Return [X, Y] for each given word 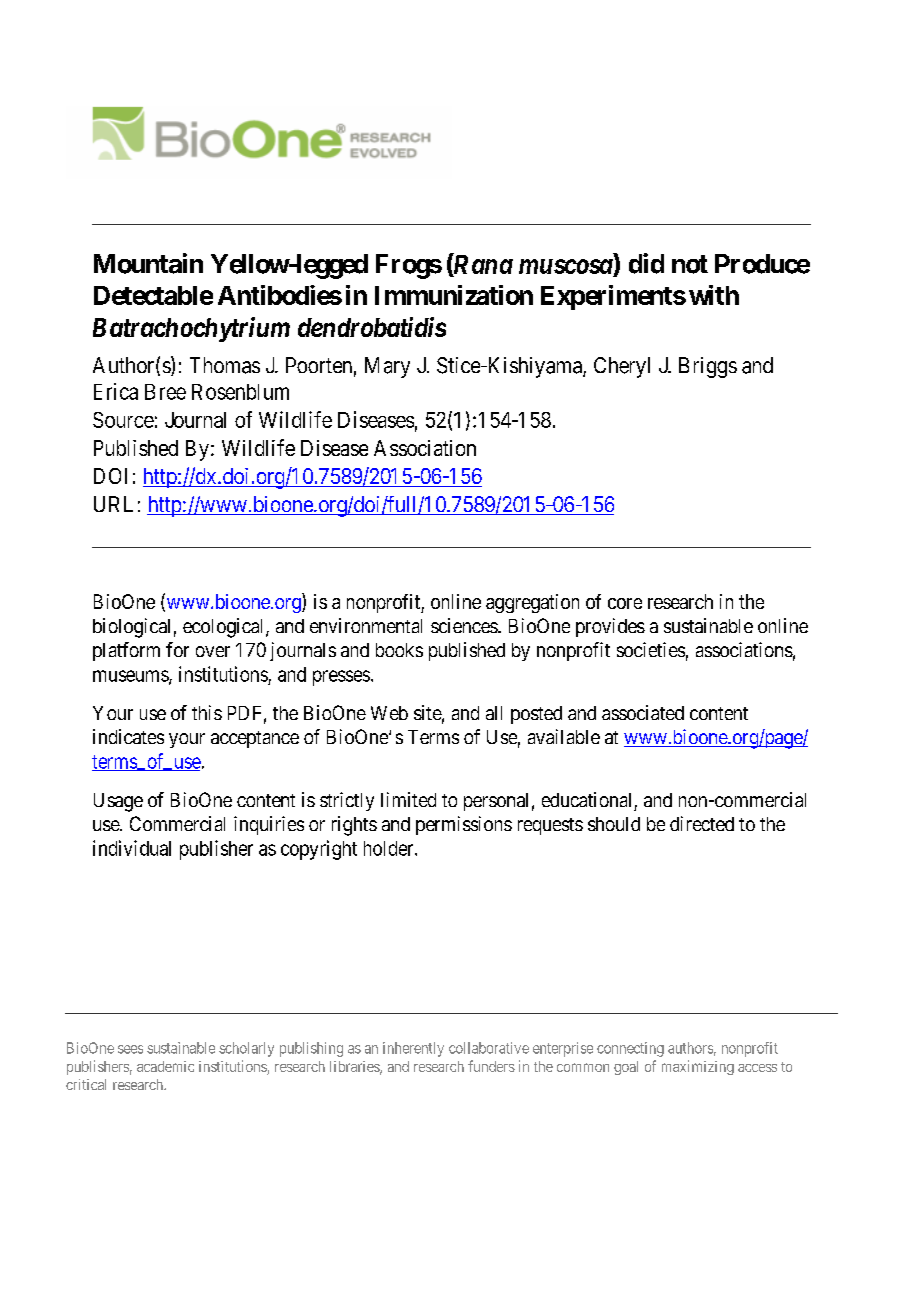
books [399, 650]
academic [165, 1066]
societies [651, 649]
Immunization [454, 295]
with [714, 295]
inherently [413, 1049]
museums [131, 677]
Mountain [148, 263]
